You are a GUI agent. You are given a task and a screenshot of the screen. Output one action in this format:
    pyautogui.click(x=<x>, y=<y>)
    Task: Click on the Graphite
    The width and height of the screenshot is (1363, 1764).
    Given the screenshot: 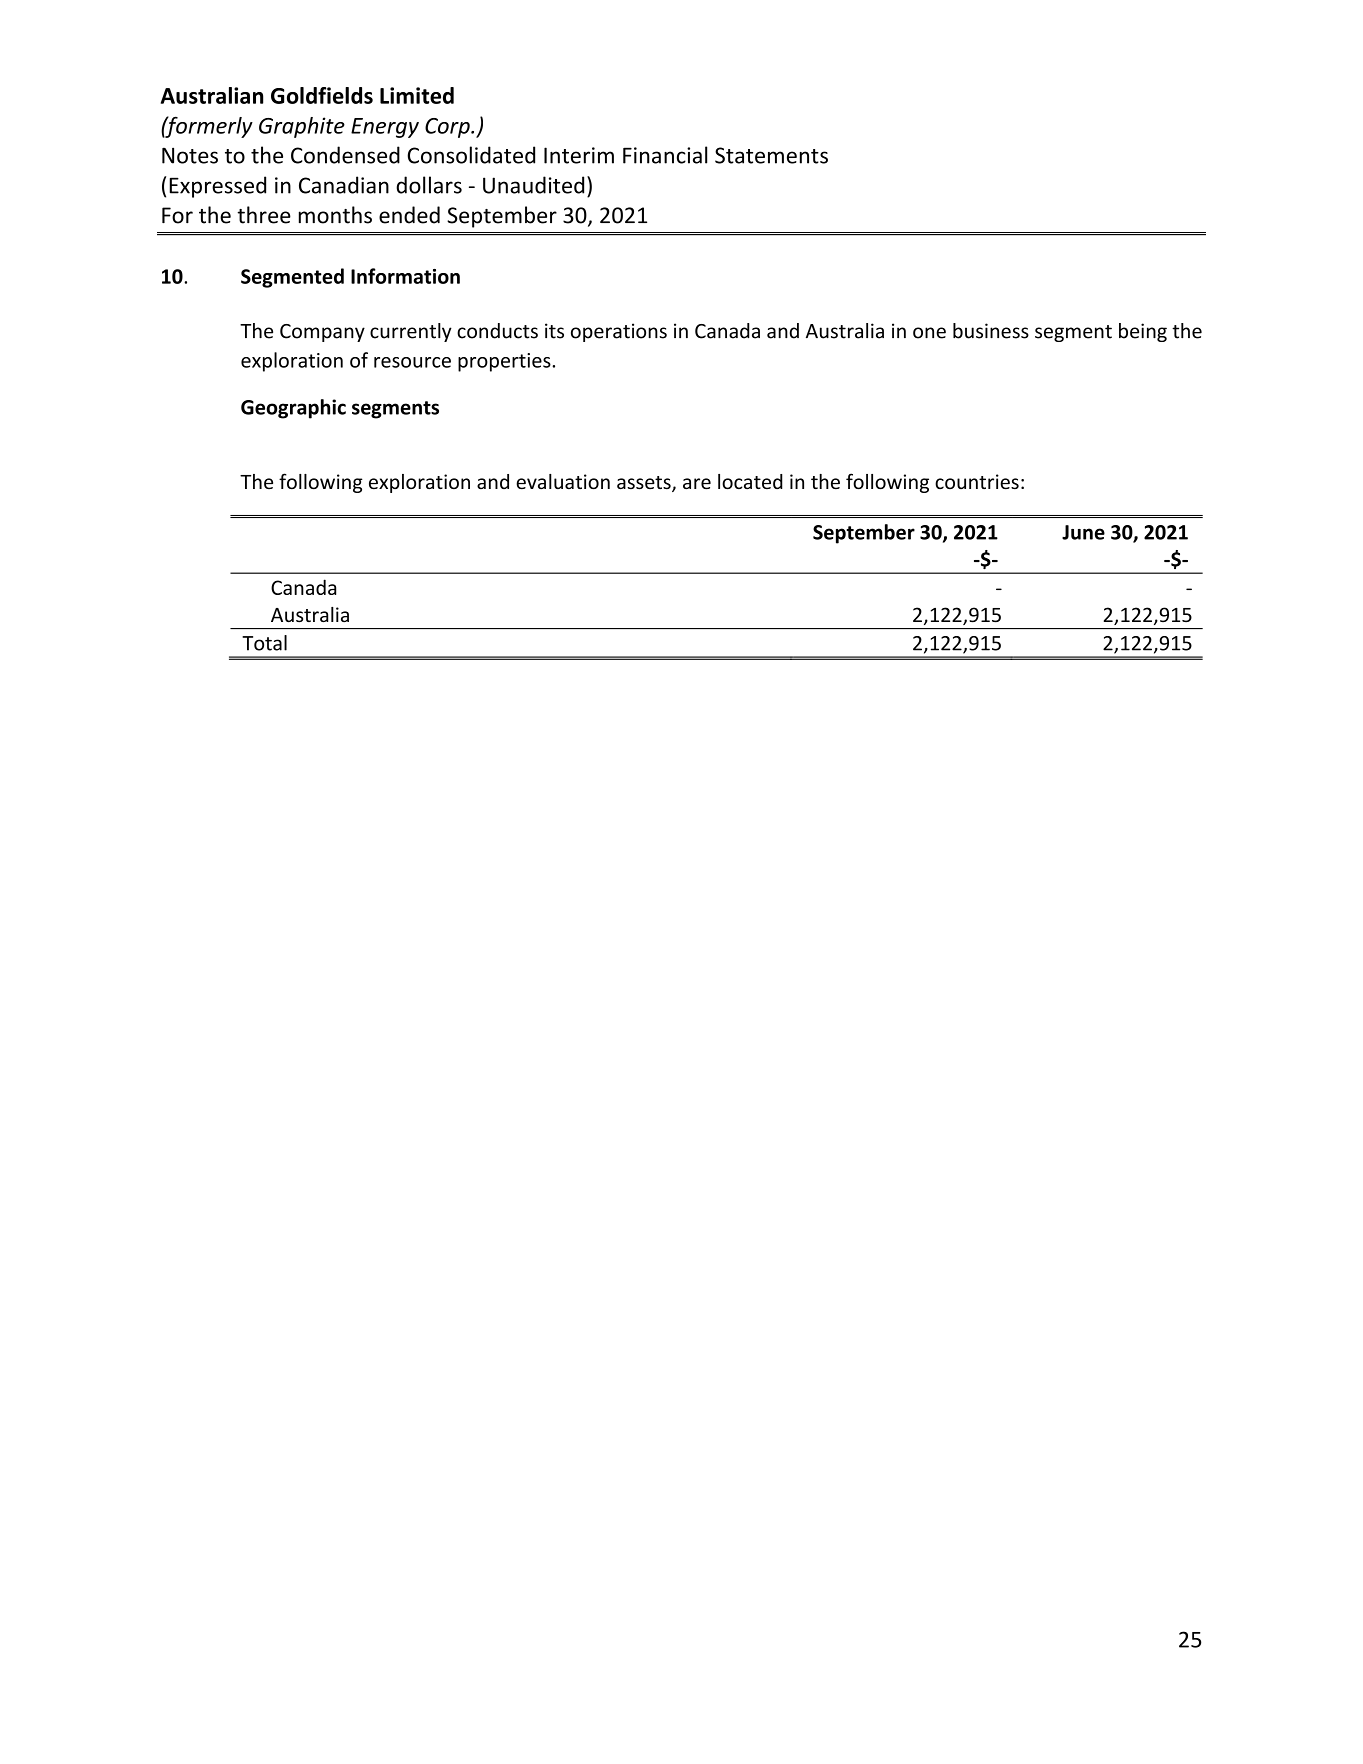 What is the action you would take?
    pyautogui.click(x=302, y=127)
